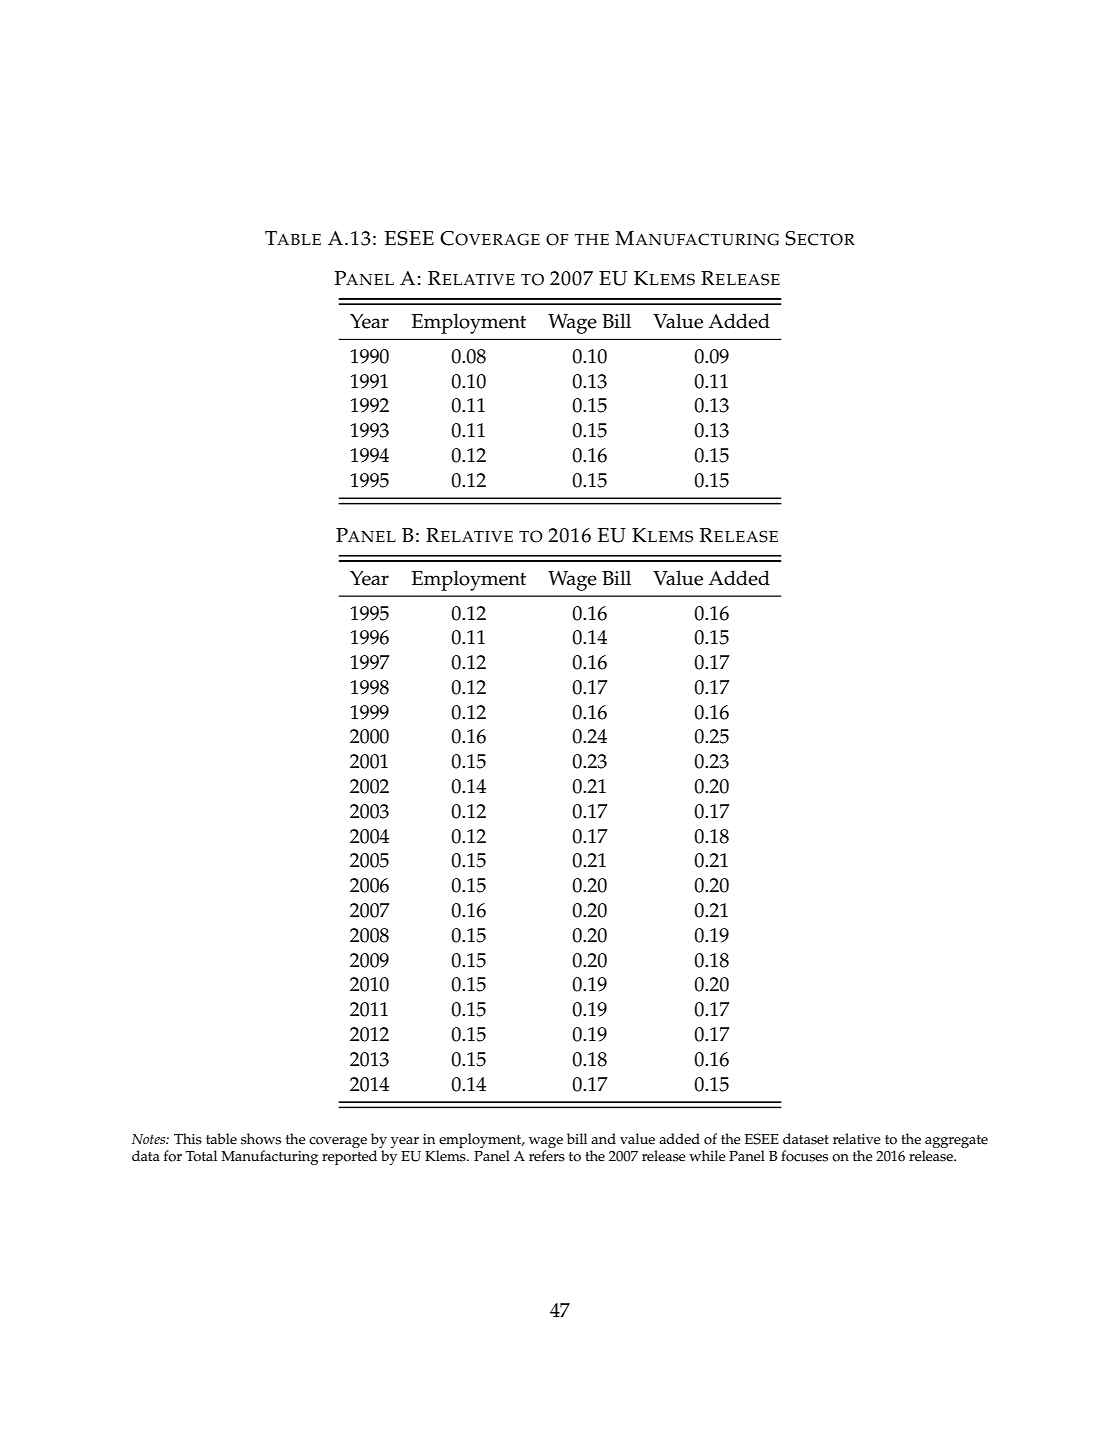  What do you see at coordinates (349, 1157) in the screenshot?
I see `reported` at bounding box center [349, 1157].
